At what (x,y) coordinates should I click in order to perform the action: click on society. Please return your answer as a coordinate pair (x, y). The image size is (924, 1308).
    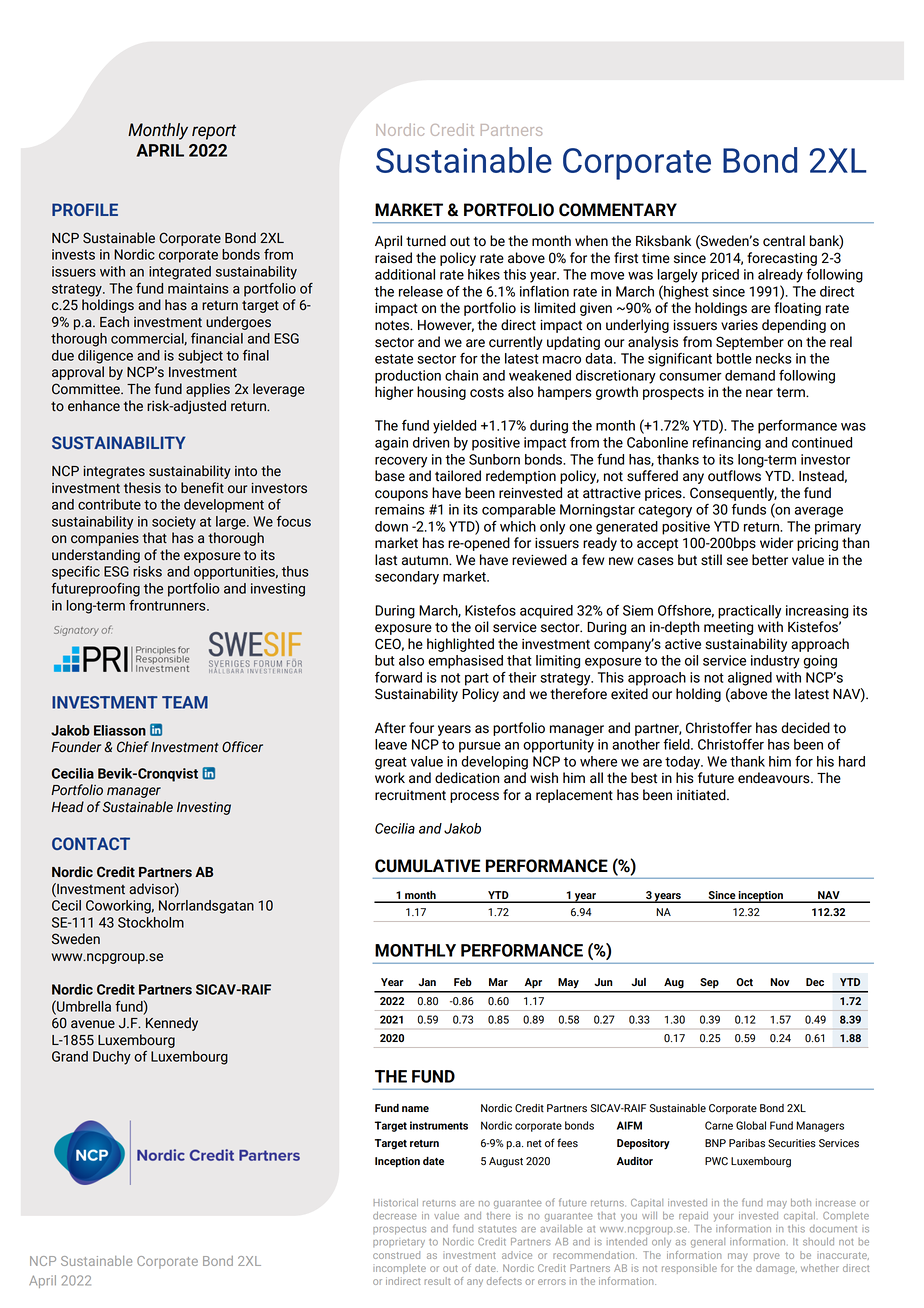
    Looking at the image, I should click on (174, 523).
